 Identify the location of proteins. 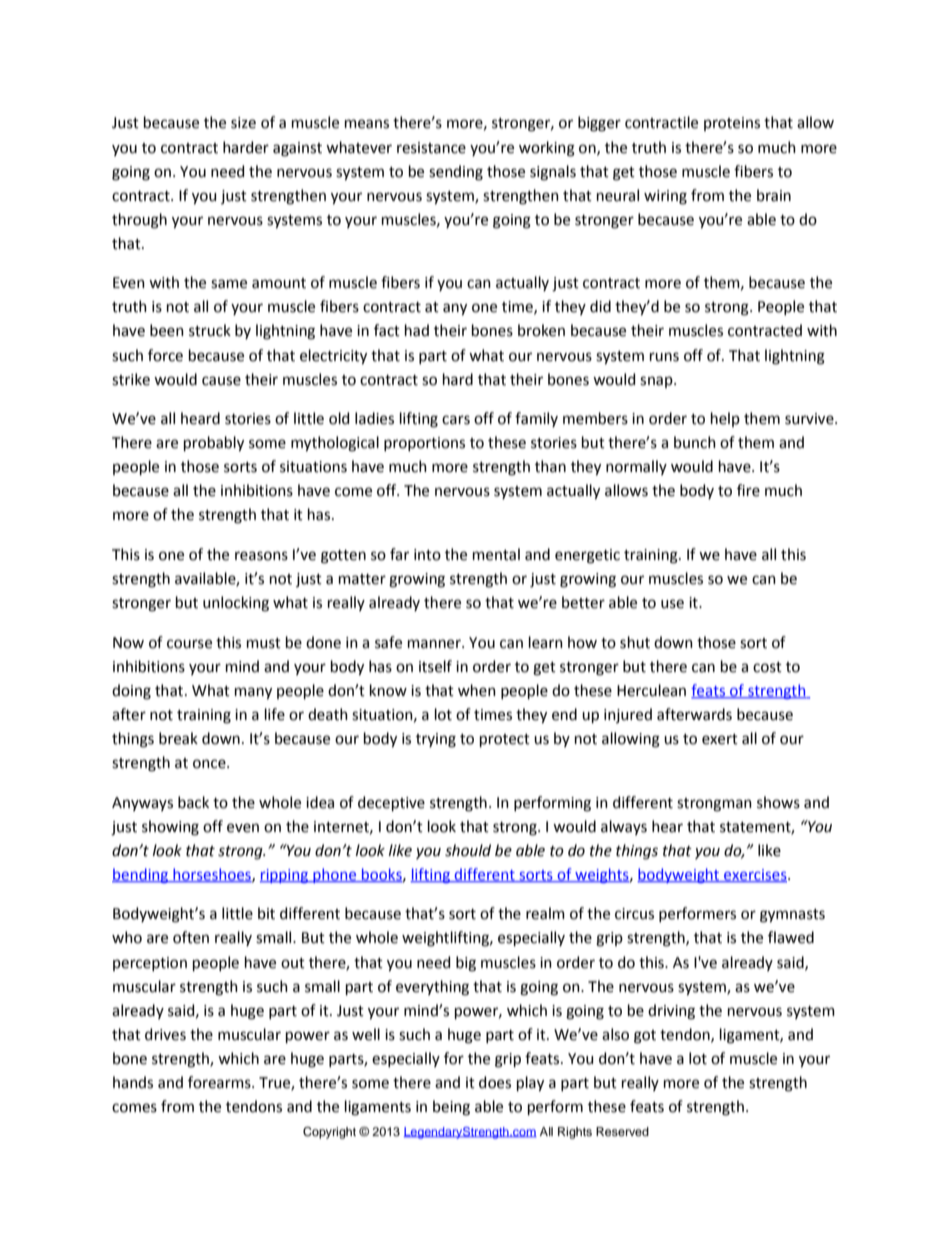
(732, 124).
